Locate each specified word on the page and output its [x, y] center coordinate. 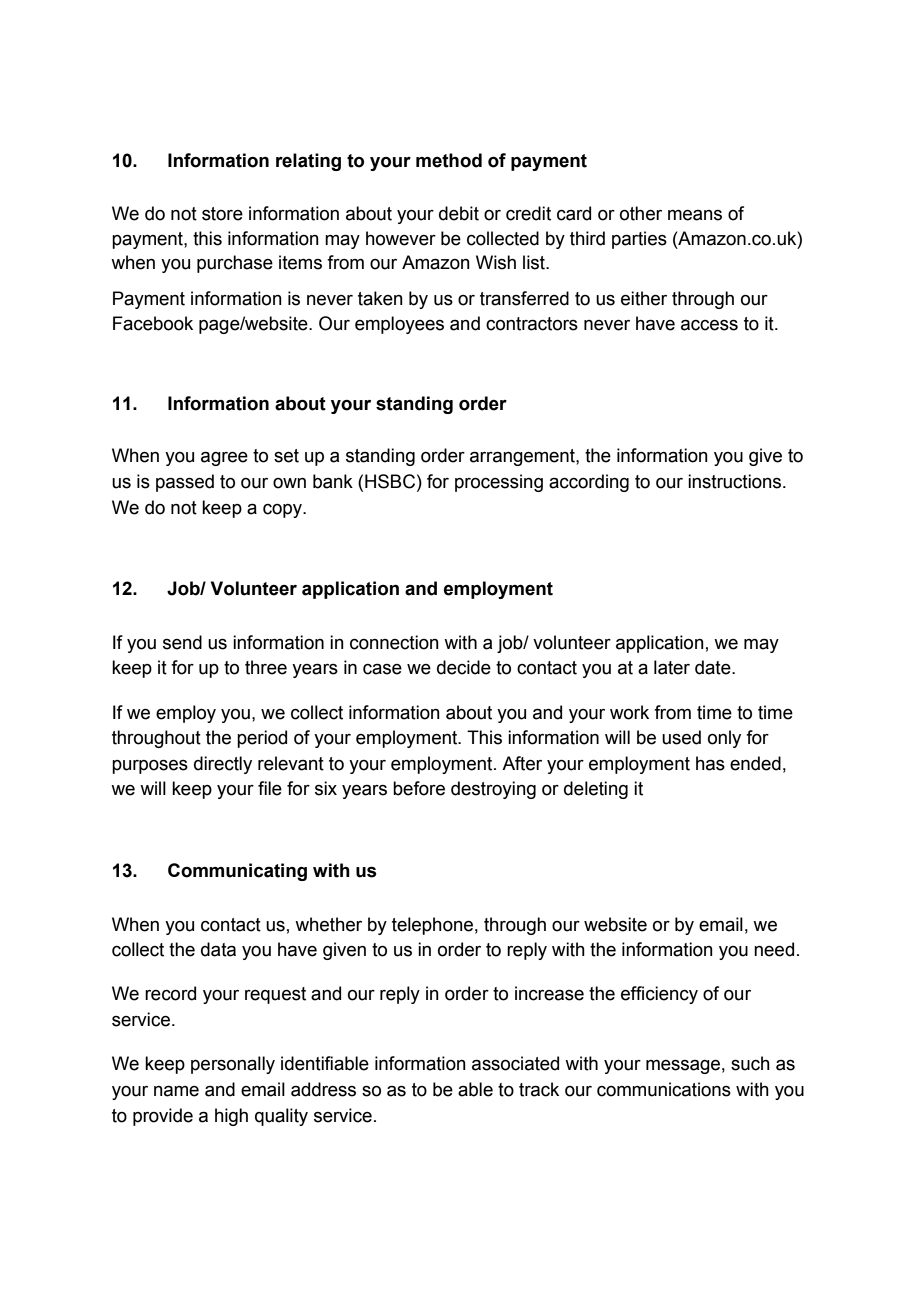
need [774, 949]
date [714, 667]
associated [515, 1063]
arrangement [523, 457]
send [182, 642]
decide [464, 667]
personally [233, 1065]
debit [459, 213]
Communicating [237, 872]
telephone [432, 926]
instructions [736, 481]
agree [224, 459]
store [222, 214]
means [695, 215]
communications [664, 1089]
